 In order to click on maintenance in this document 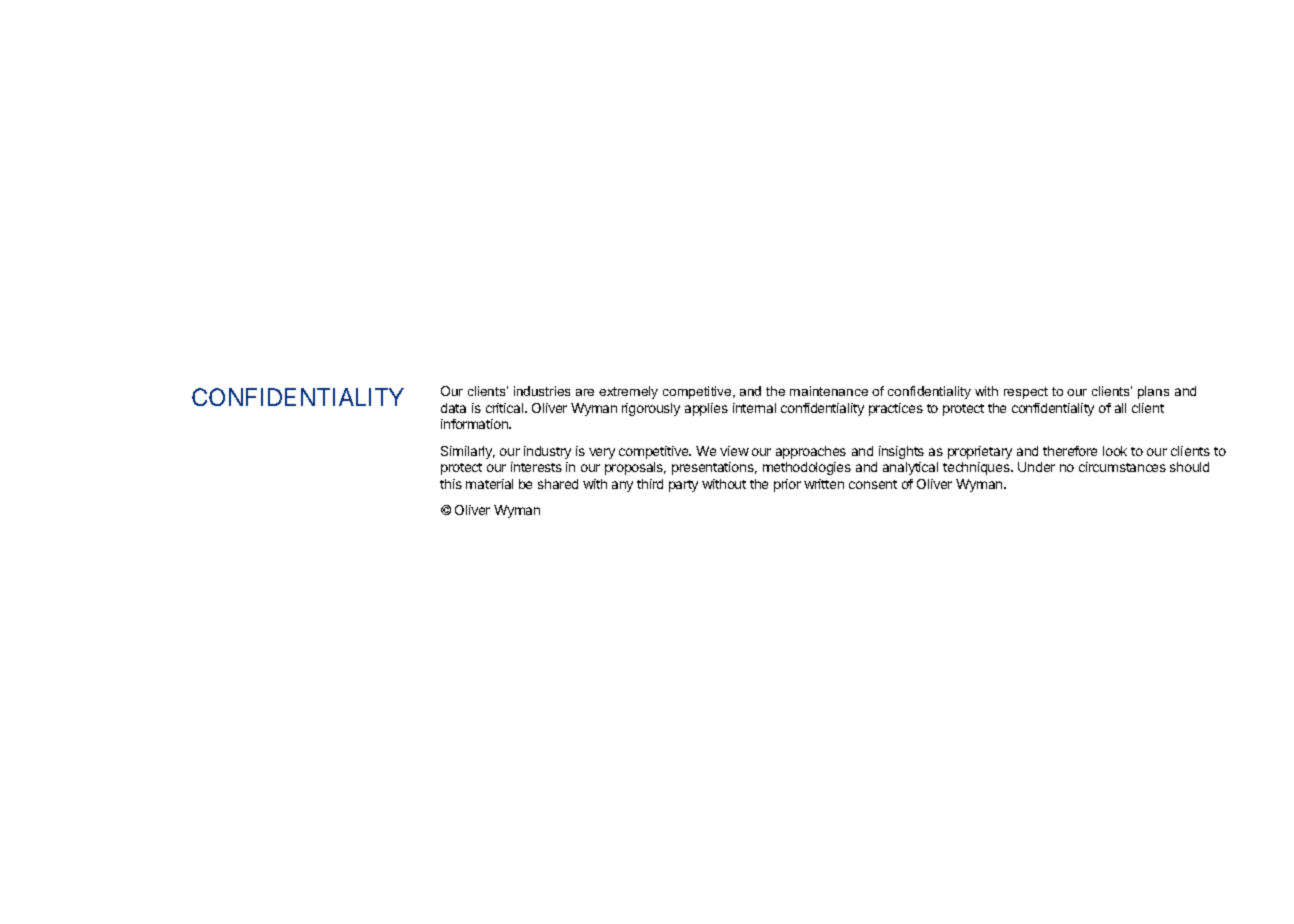, I will do `click(829, 391)`.
